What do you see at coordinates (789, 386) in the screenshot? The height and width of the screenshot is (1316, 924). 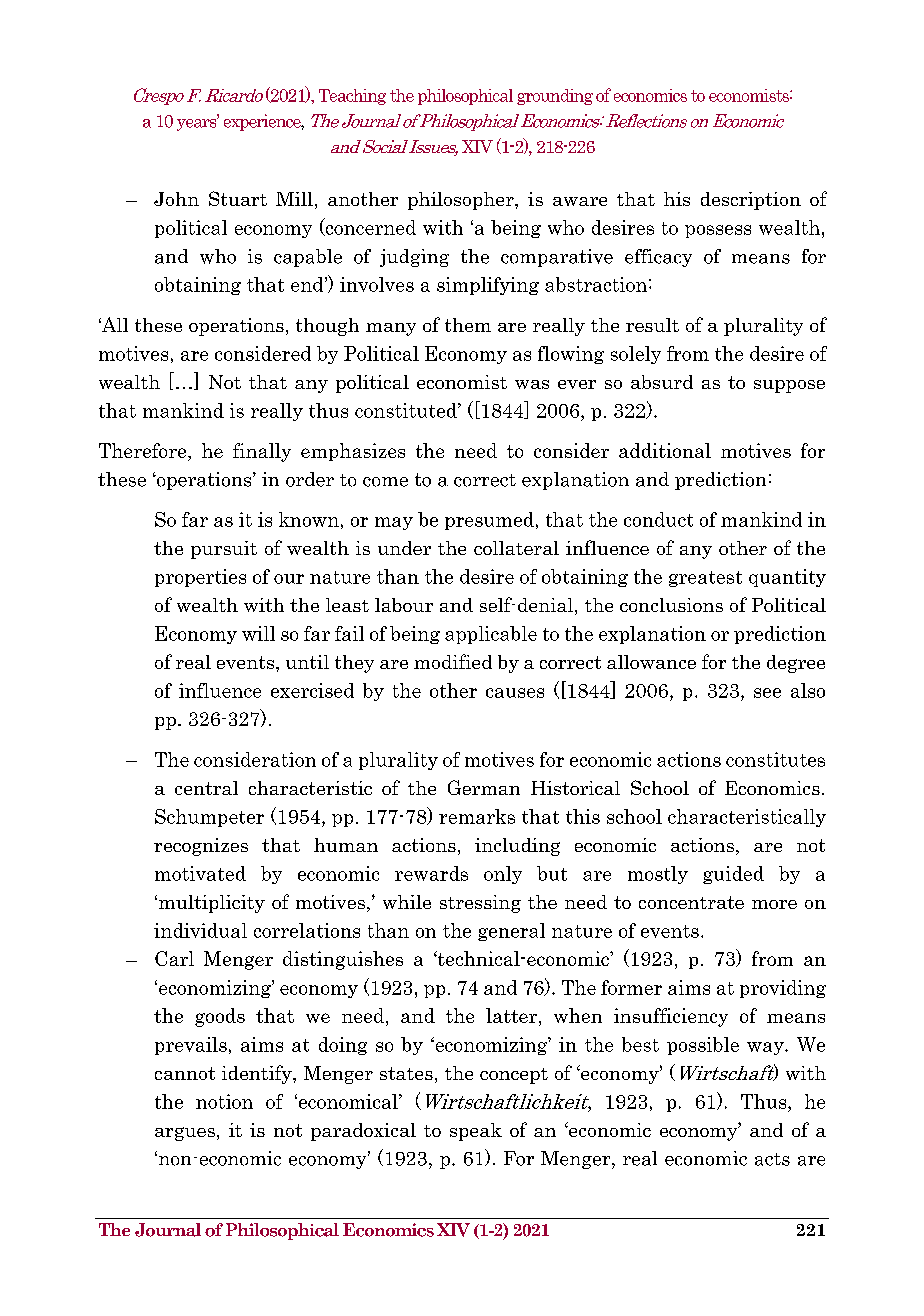 I see `suppose` at bounding box center [789, 386].
